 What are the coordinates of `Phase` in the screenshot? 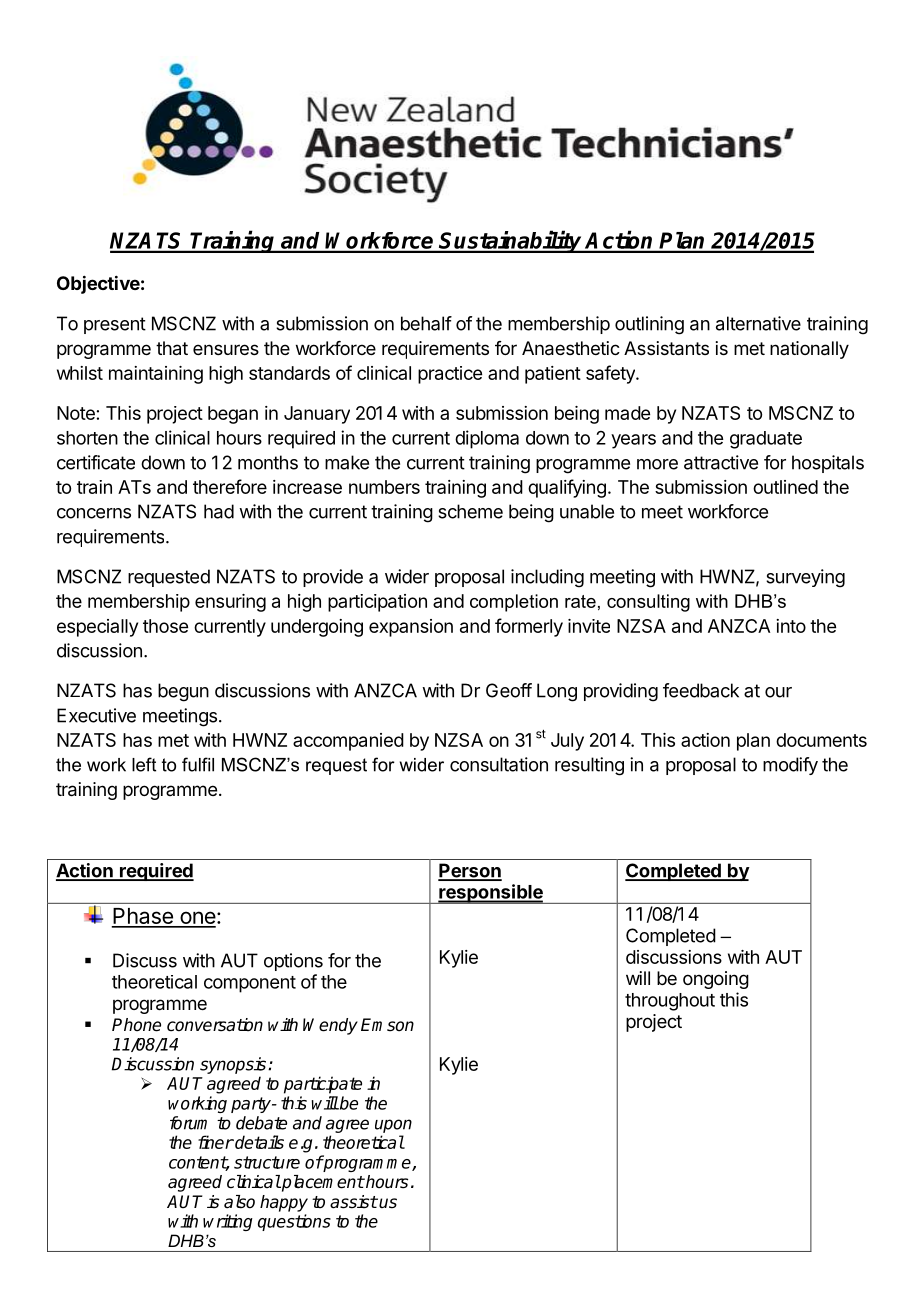 It's located at (143, 917).
